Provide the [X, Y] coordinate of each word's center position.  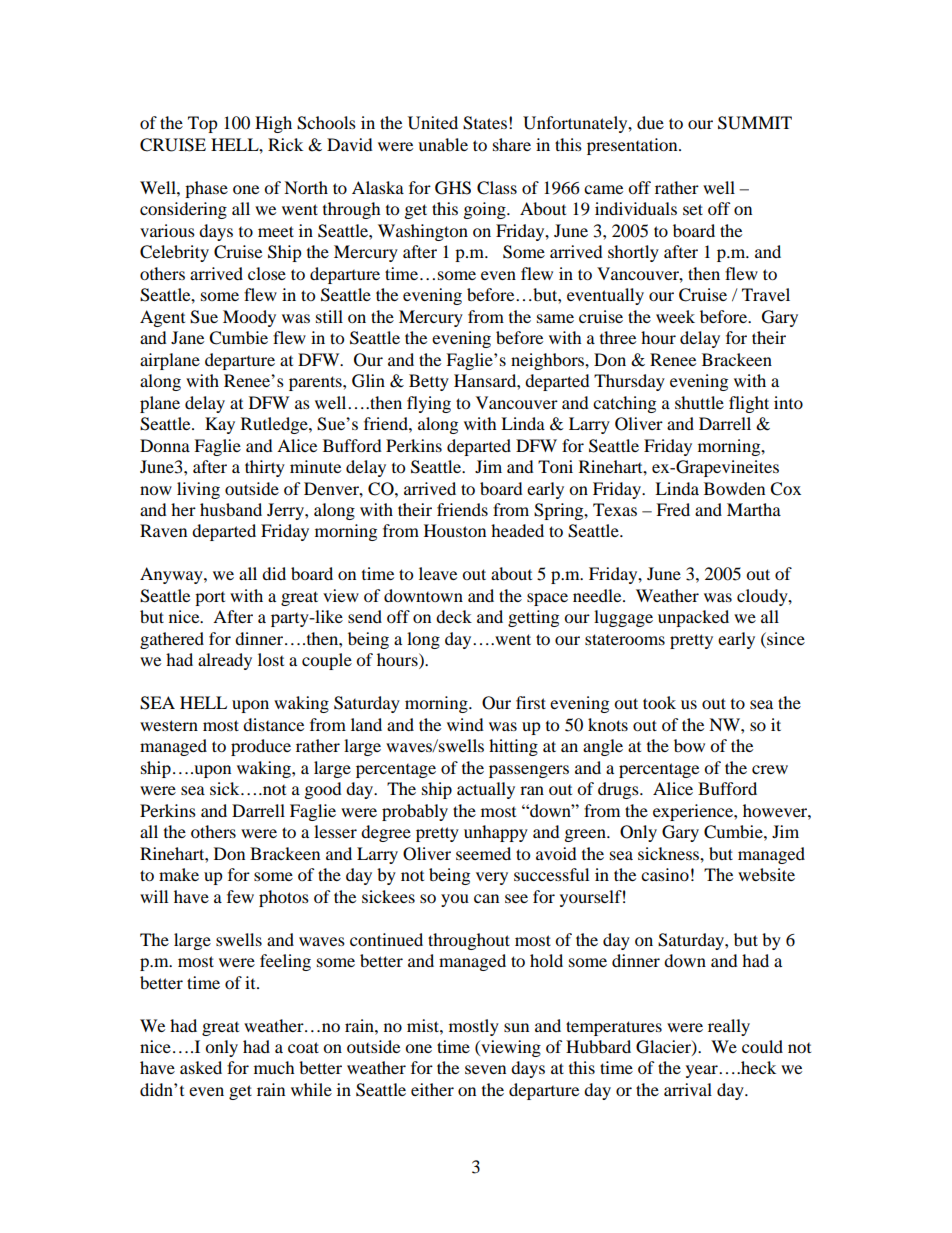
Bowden [734, 488]
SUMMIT [755, 123]
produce [261, 747]
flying [429, 404]
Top [203, 124]
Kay [220, 425]
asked [201, 1067]
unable [443, 144]
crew [770, 769]
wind [465, 724]
